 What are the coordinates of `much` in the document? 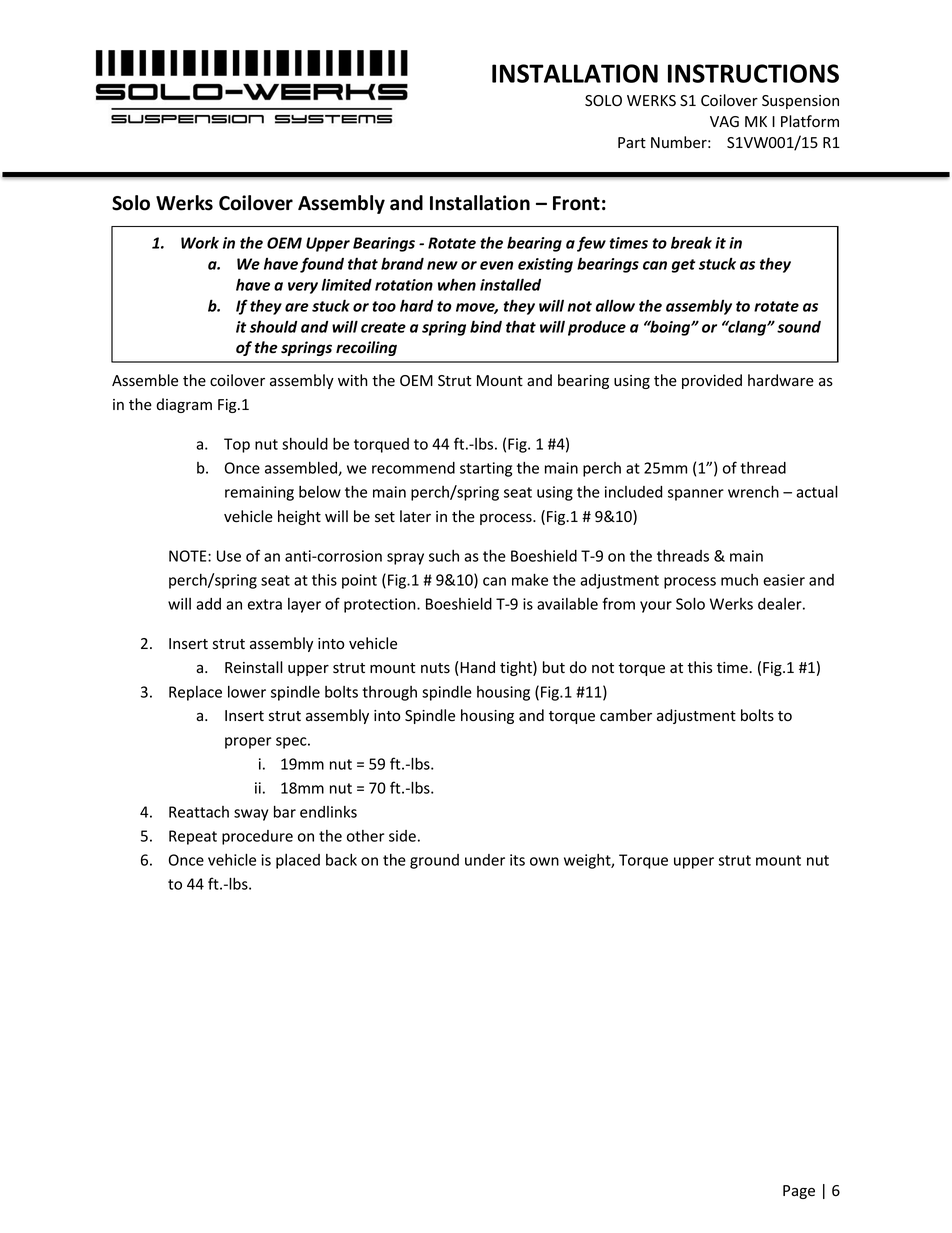 It's located at (739, 580).
